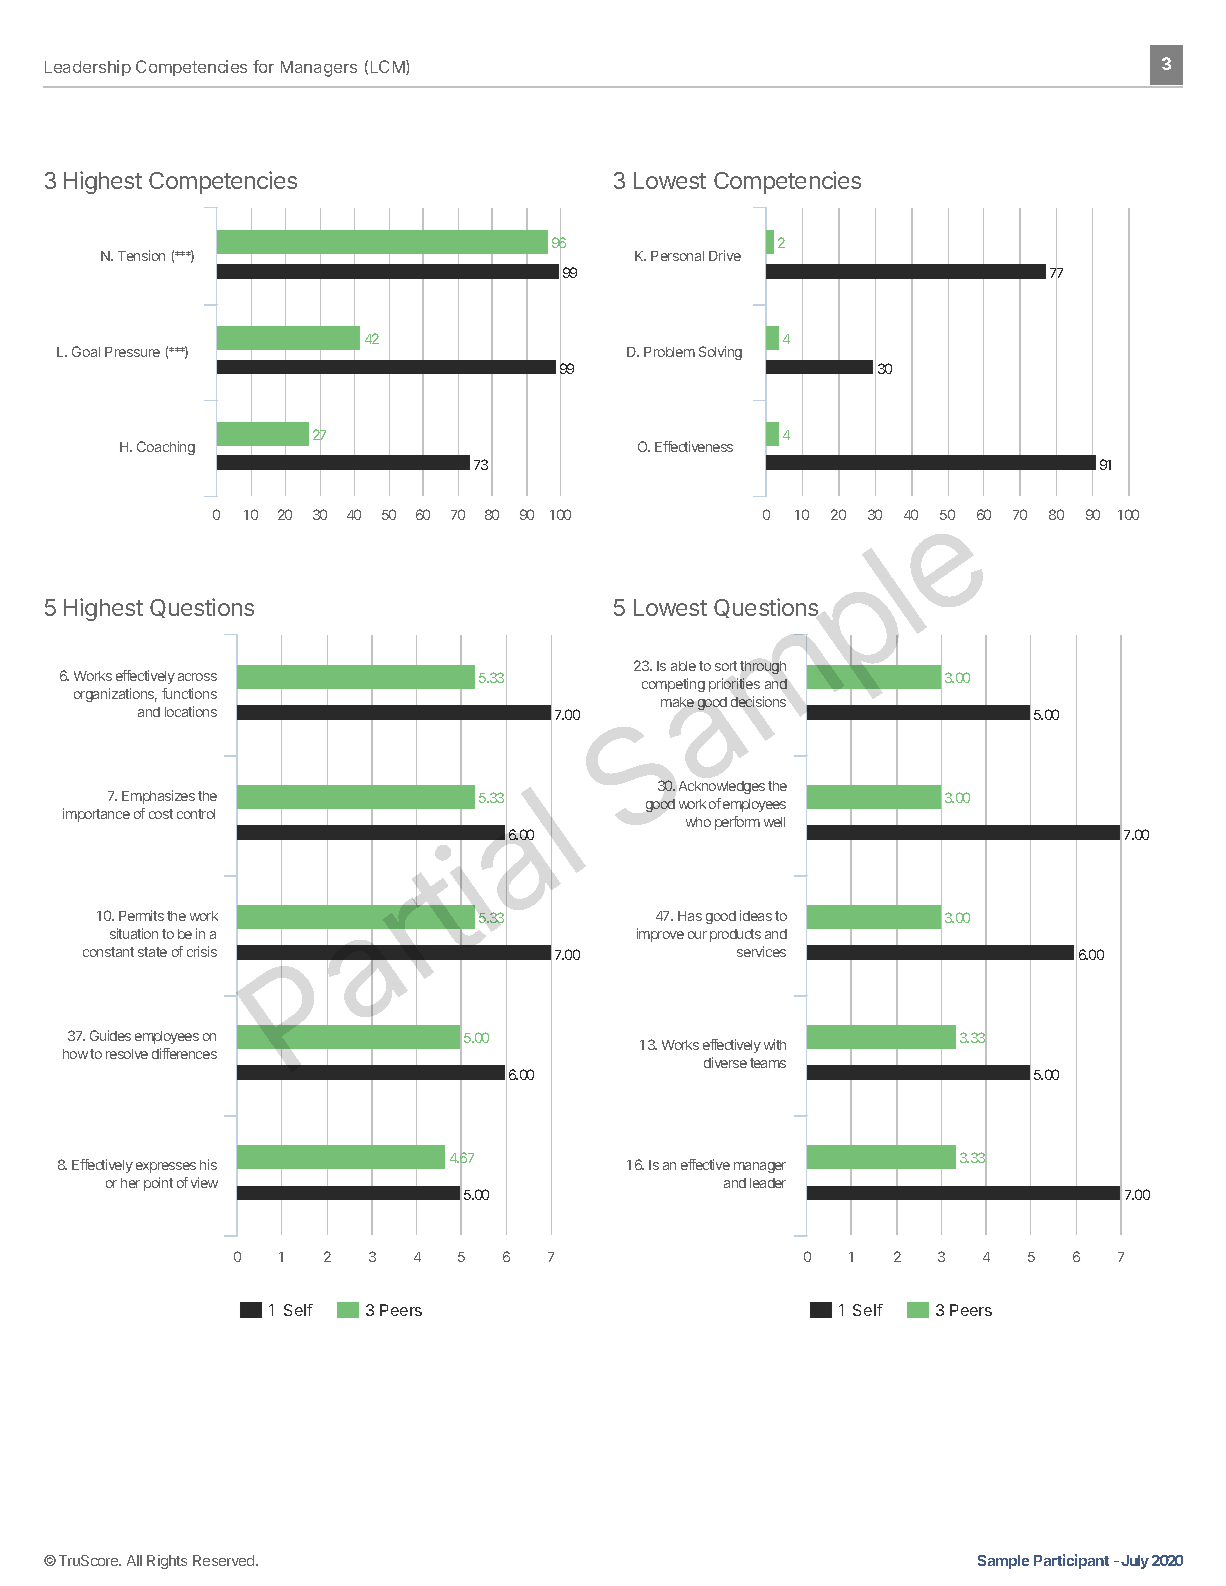 The width and height of the screenshot is (1226, 1586). I want to click on well, so click(774, 822).
